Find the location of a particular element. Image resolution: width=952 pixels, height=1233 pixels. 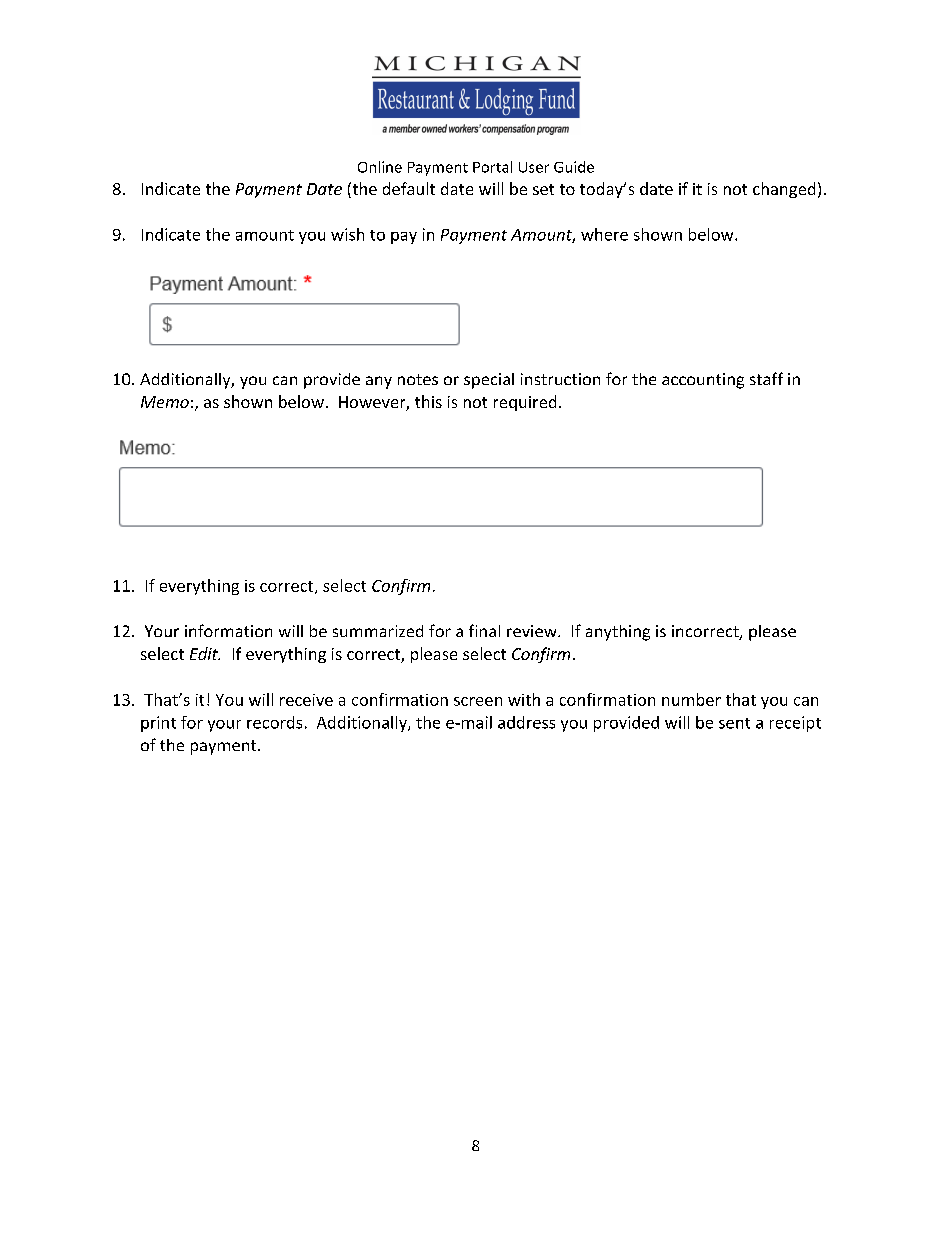

Memo is located at coordinates (165, 402).
